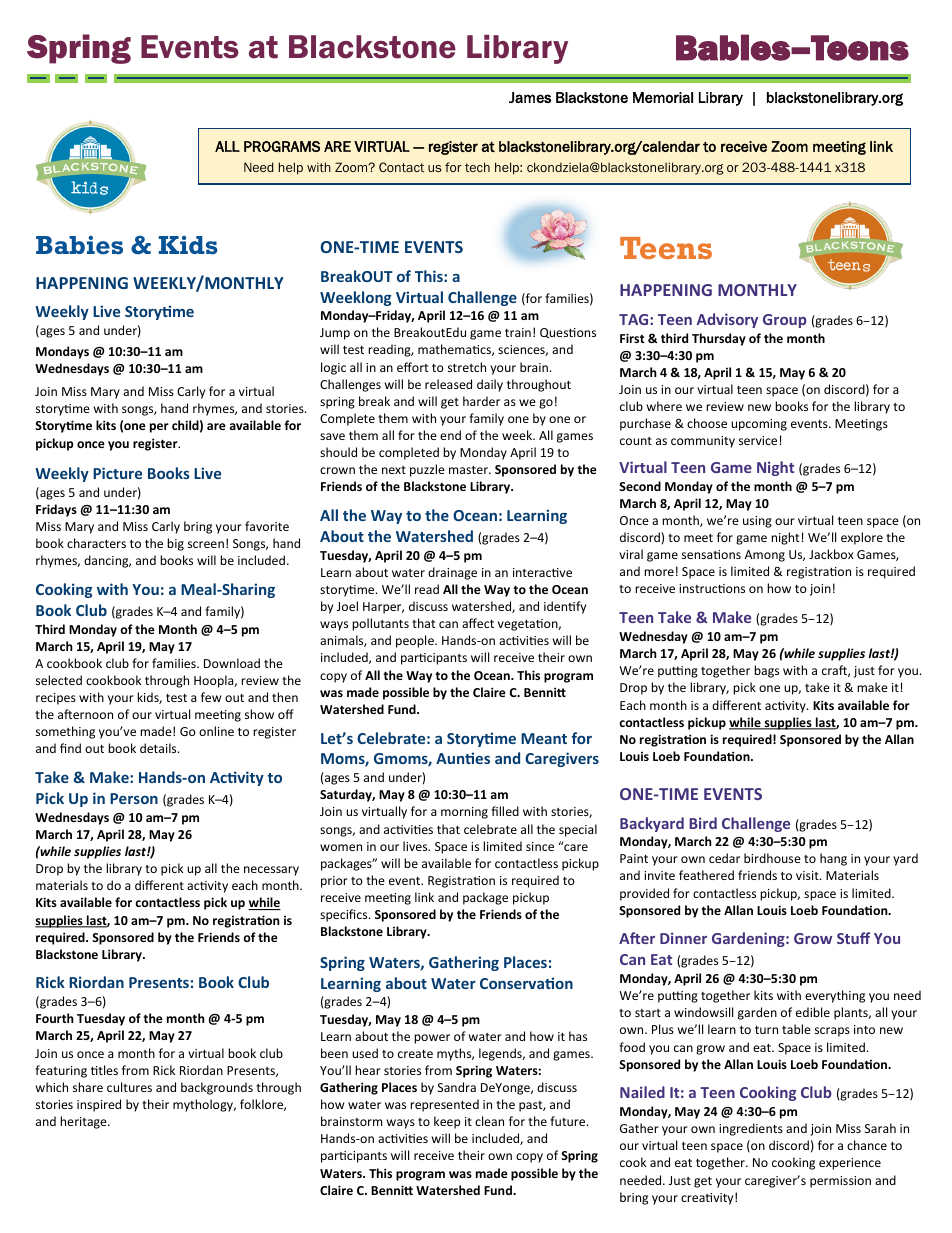 This image has width=952, height=1233. What do you see at coordinates (530, 97) in the image?
I see `James` at bounding box center [530, 97].
